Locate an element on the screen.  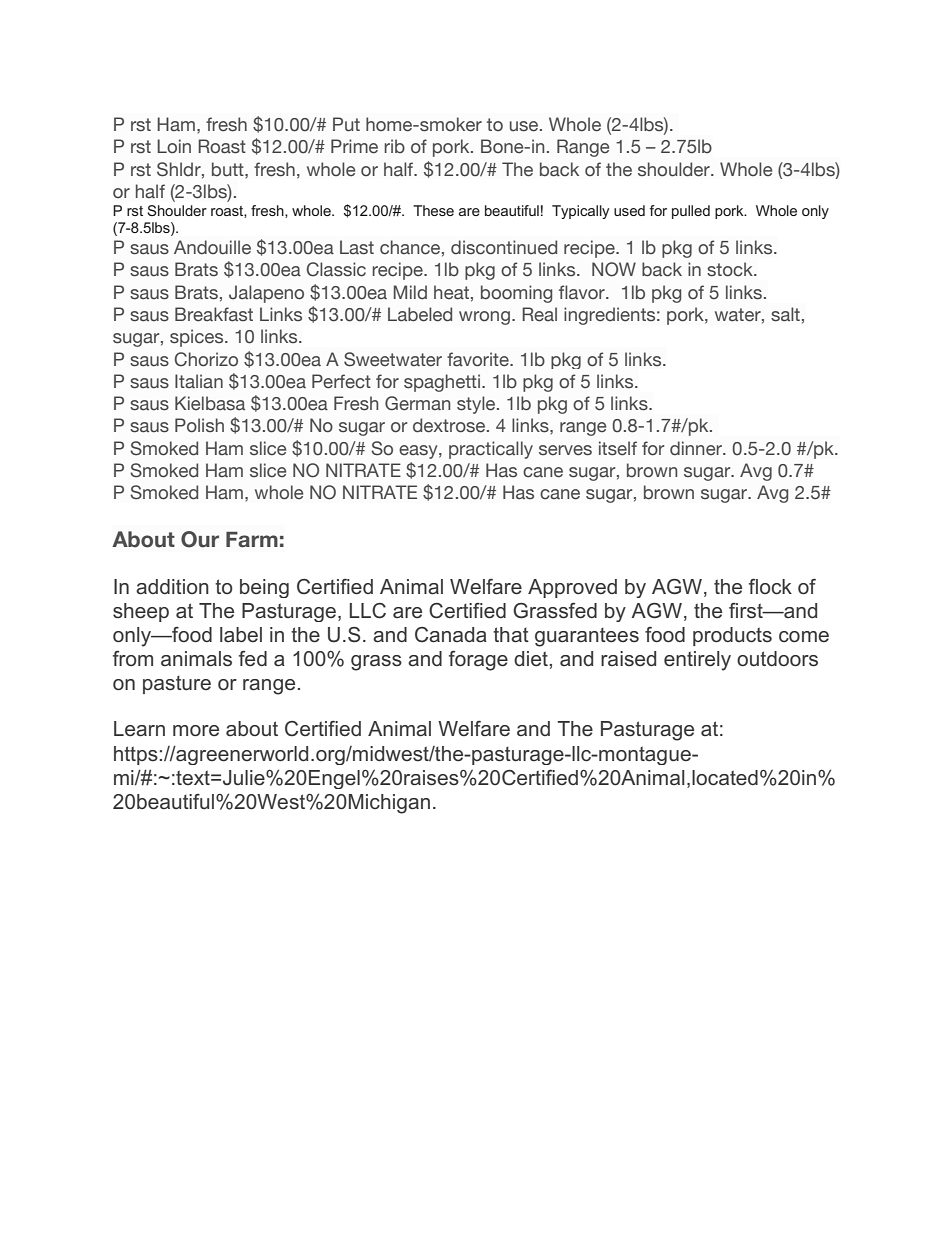
forage is located at coordinates (478, 661).
